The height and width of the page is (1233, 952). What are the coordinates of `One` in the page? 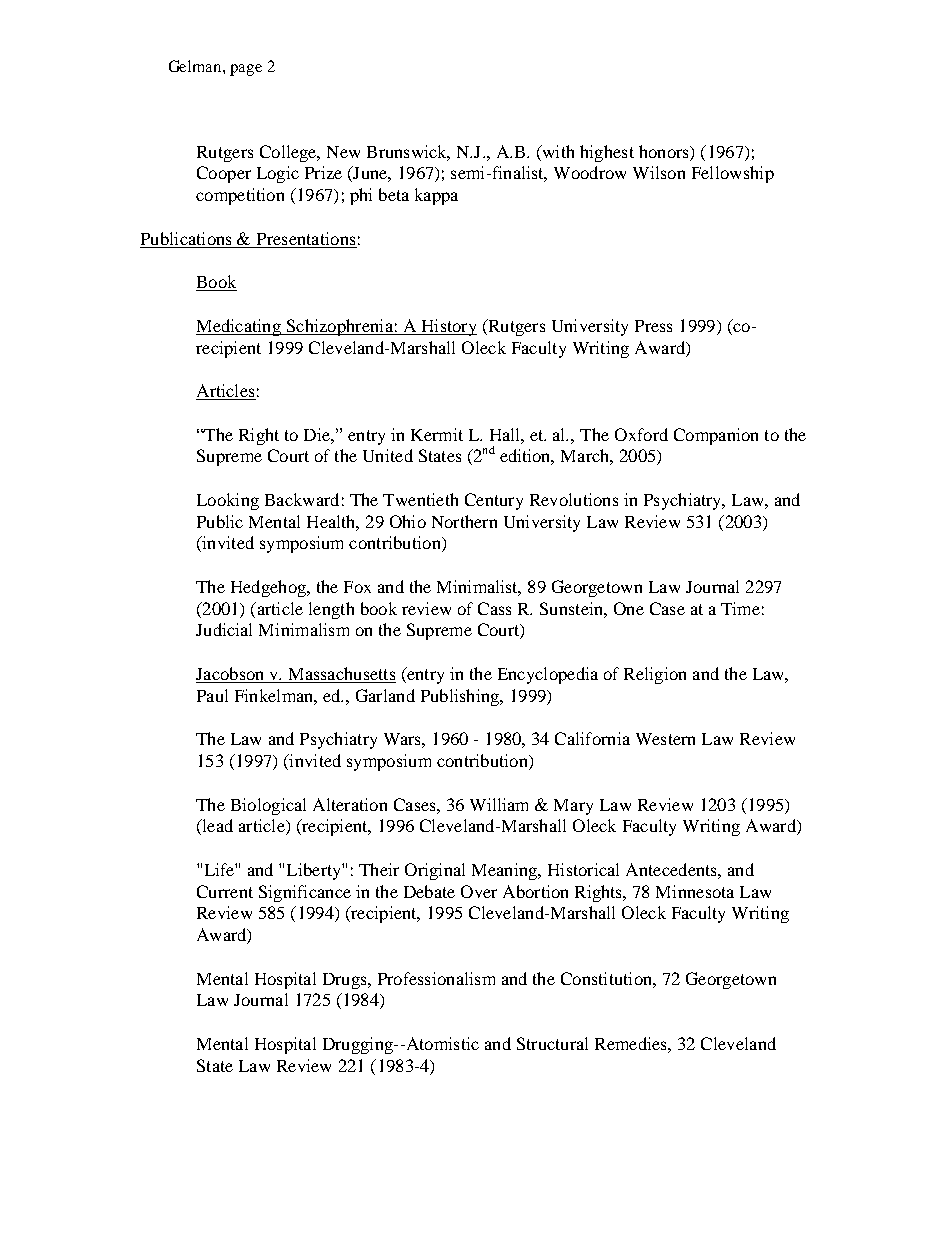 It's located at (629, 608).
